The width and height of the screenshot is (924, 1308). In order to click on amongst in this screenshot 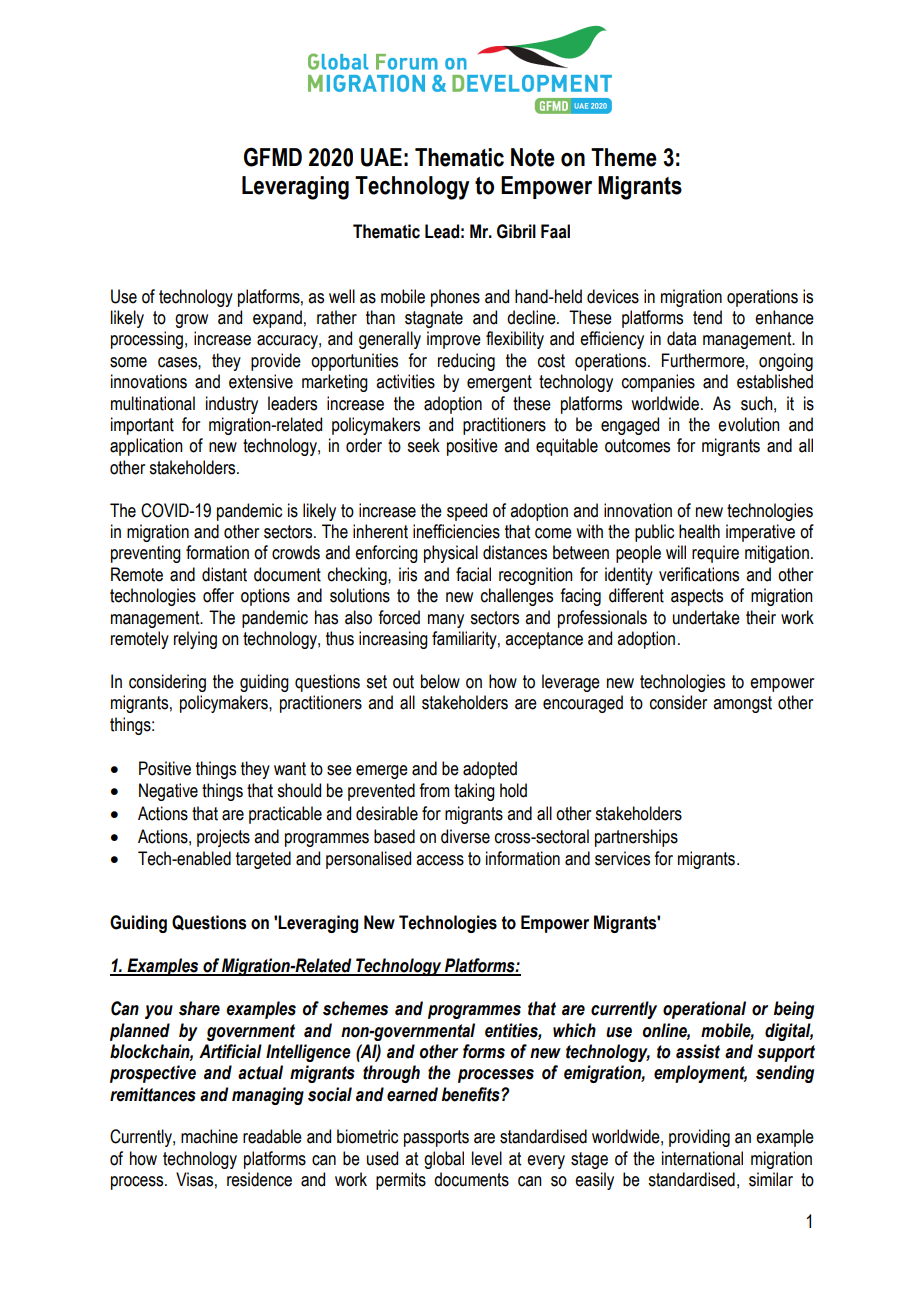, I will do `click(742, 704)`.
